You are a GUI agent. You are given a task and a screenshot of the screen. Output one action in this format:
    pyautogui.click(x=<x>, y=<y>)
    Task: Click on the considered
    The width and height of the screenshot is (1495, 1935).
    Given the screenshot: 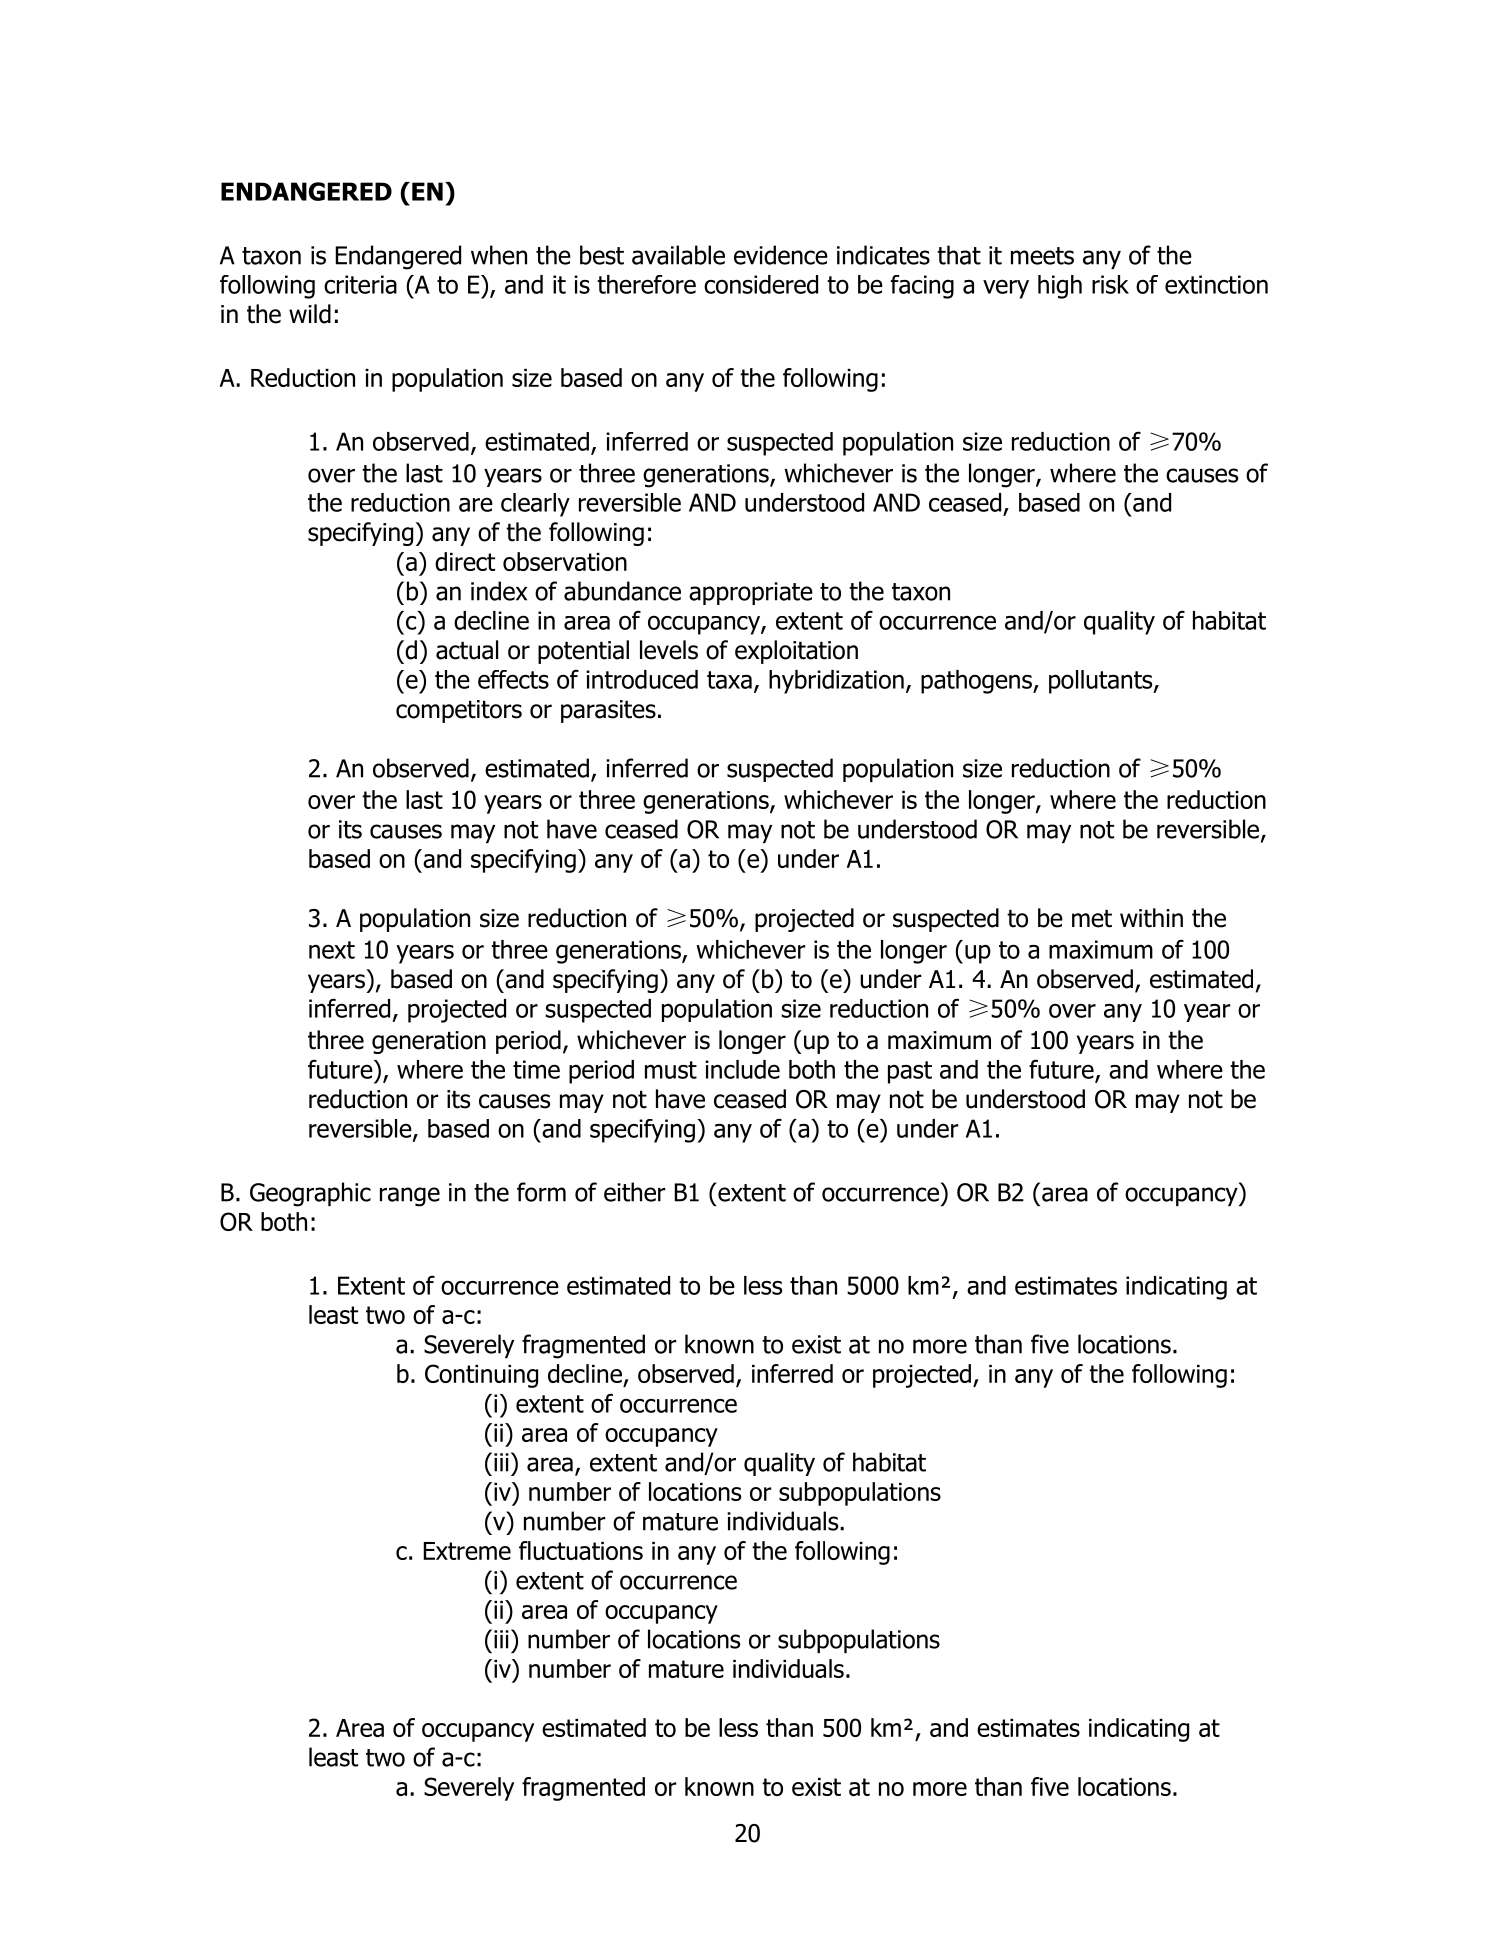 What is the action you would take?
    pyautogui.click(x=761, y=284)
